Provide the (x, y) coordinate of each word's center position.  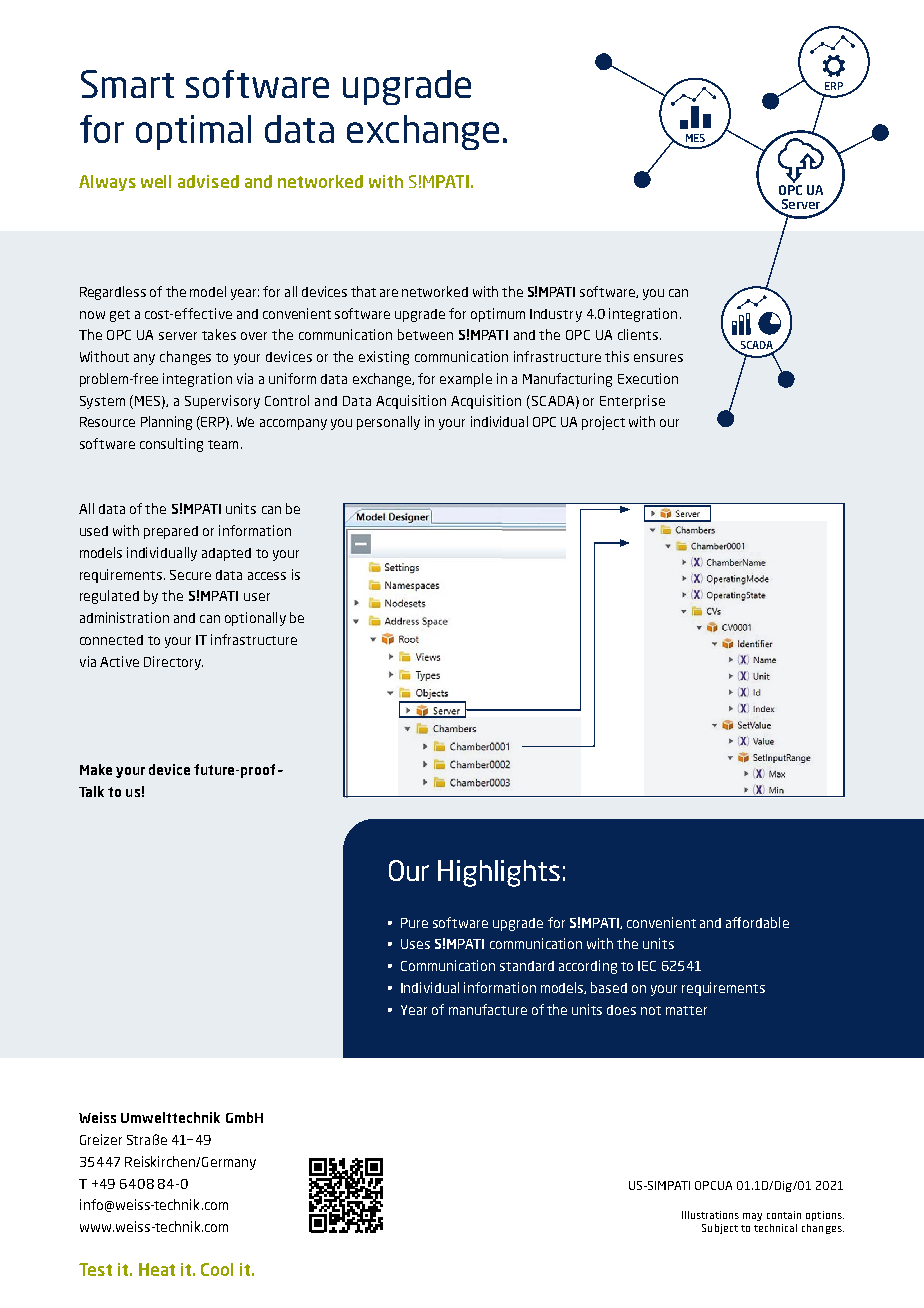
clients (639, 334)
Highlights (499, 873)
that (363, 291)
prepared (171, 532)
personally (388, 423)
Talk (91, 791)
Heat (157, 1269)
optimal (193, 132)
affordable (757, 922)
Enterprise (632, 402)
